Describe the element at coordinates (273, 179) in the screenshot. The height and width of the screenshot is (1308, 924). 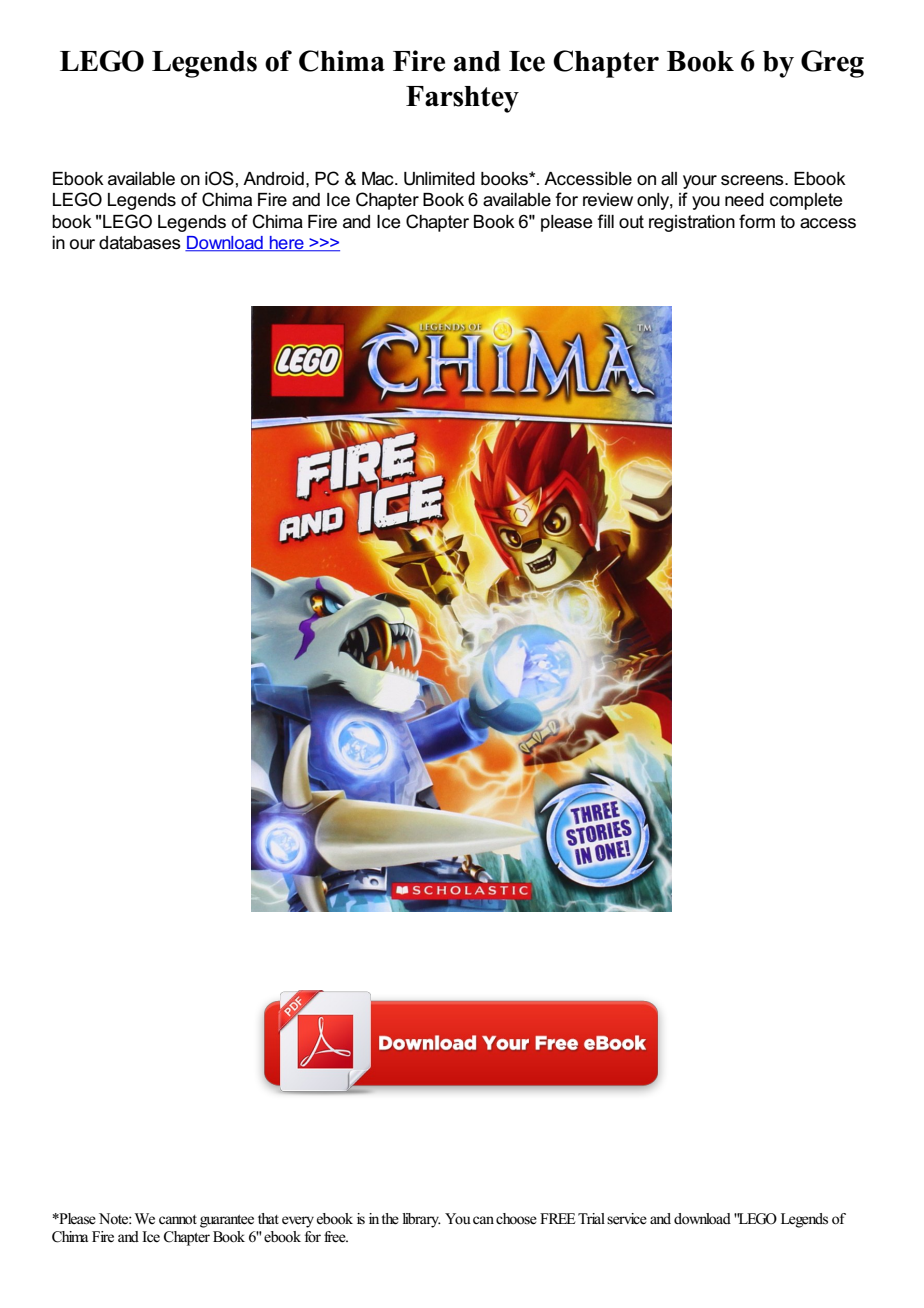
I see `Android` at that location.
